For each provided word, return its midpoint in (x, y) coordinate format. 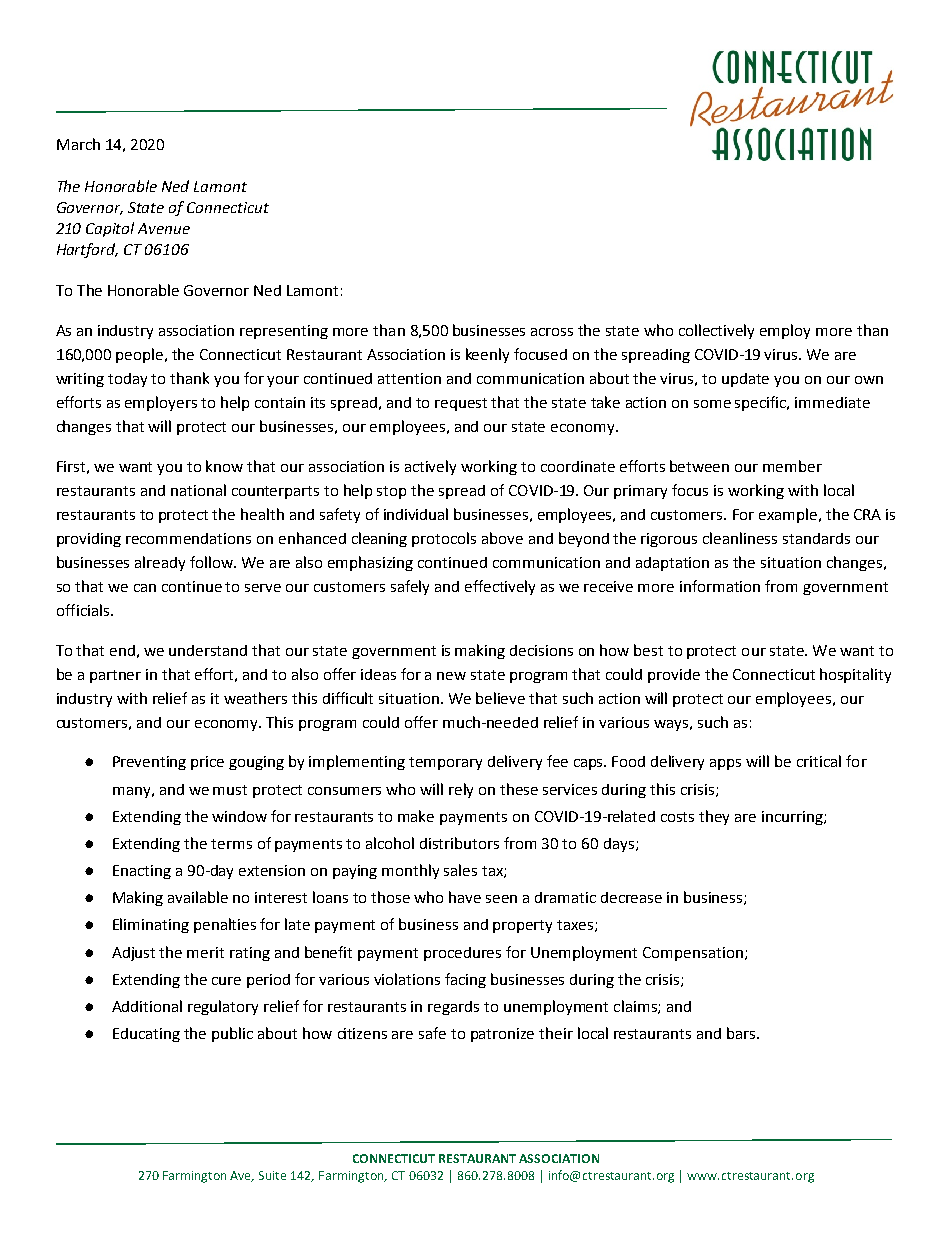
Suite (272, 1175)
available (198, 897)
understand (208, 650)
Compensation (693, 954)
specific (762, 403)
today (127, 380)
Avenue (164, 228)
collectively (716, 331)
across (552, 332)
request (461, 404)
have (465, 897)
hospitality (855, 675)
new (451, 676)
